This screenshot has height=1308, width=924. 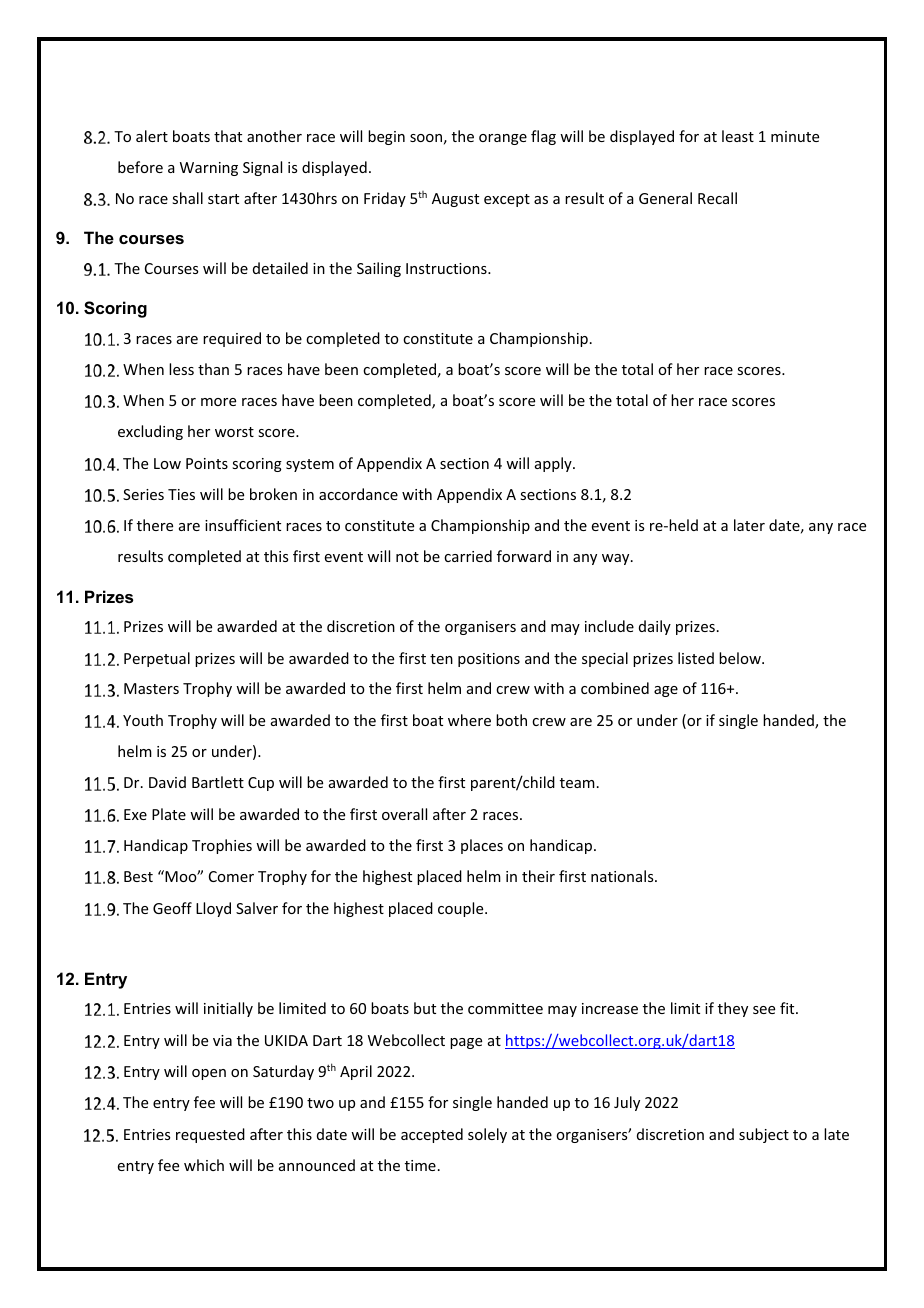 What do you see at coordinates (209, 169) in the screenshot?
I see `Warning` at bounding box center [209, 169].
